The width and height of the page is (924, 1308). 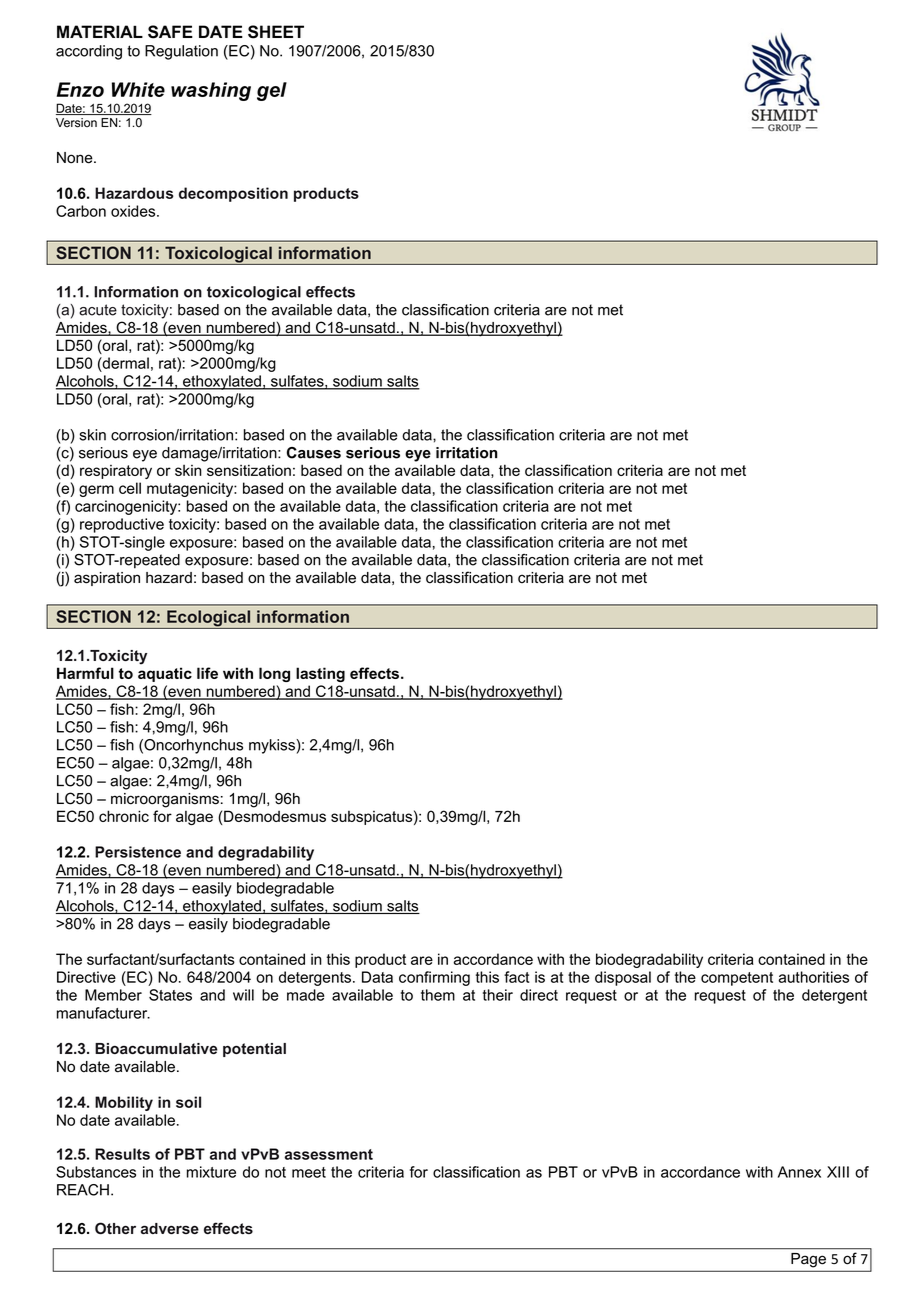 I want to click on SHEET, so click(x=276, y=32).
